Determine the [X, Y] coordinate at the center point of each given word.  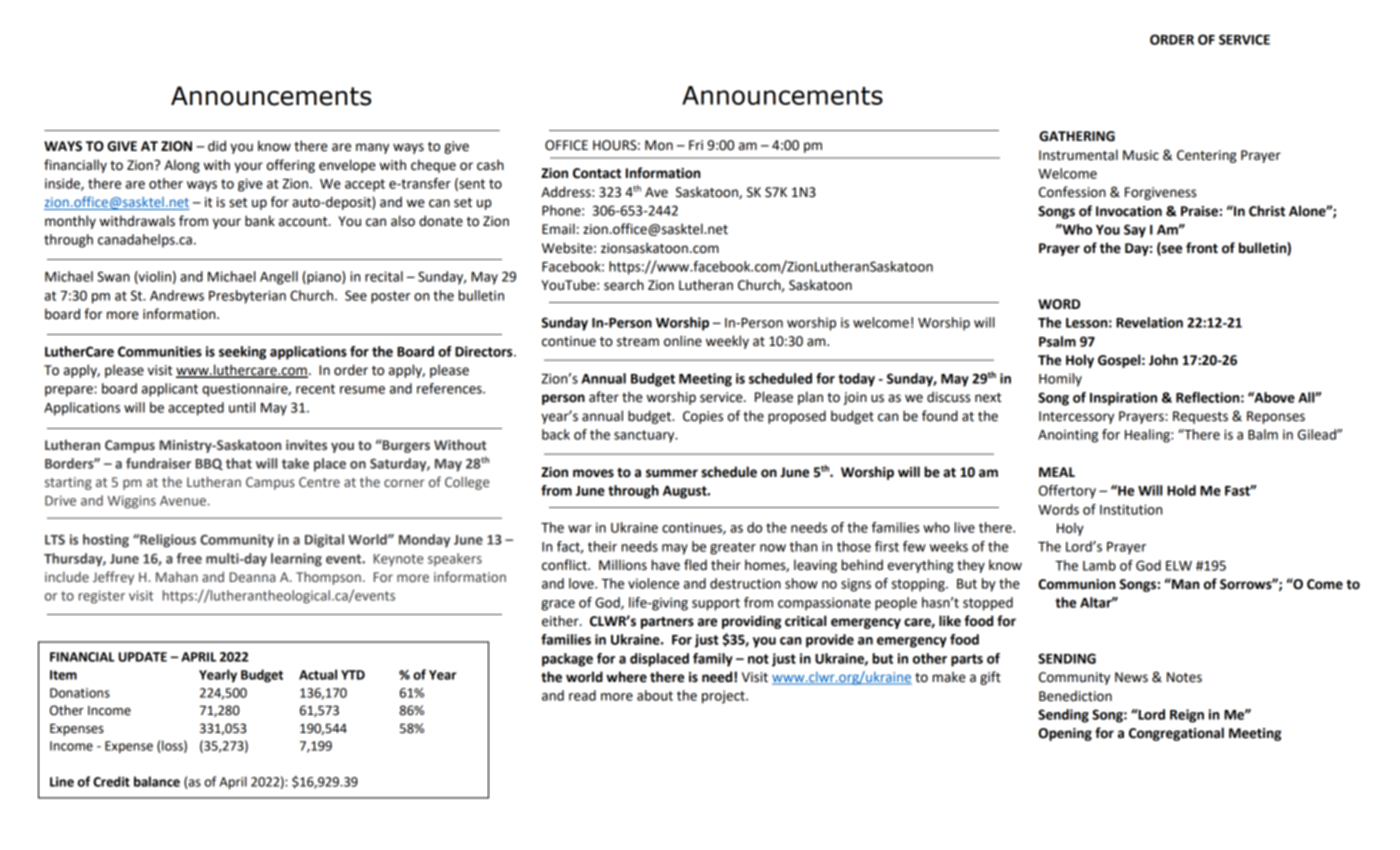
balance [157, 781]
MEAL [1057, 472]
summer [672, 473]
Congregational [1176, 734]
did [217, 146]
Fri [696, 145]
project [724, 697]
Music [1141, 155]
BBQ [209, 464]
